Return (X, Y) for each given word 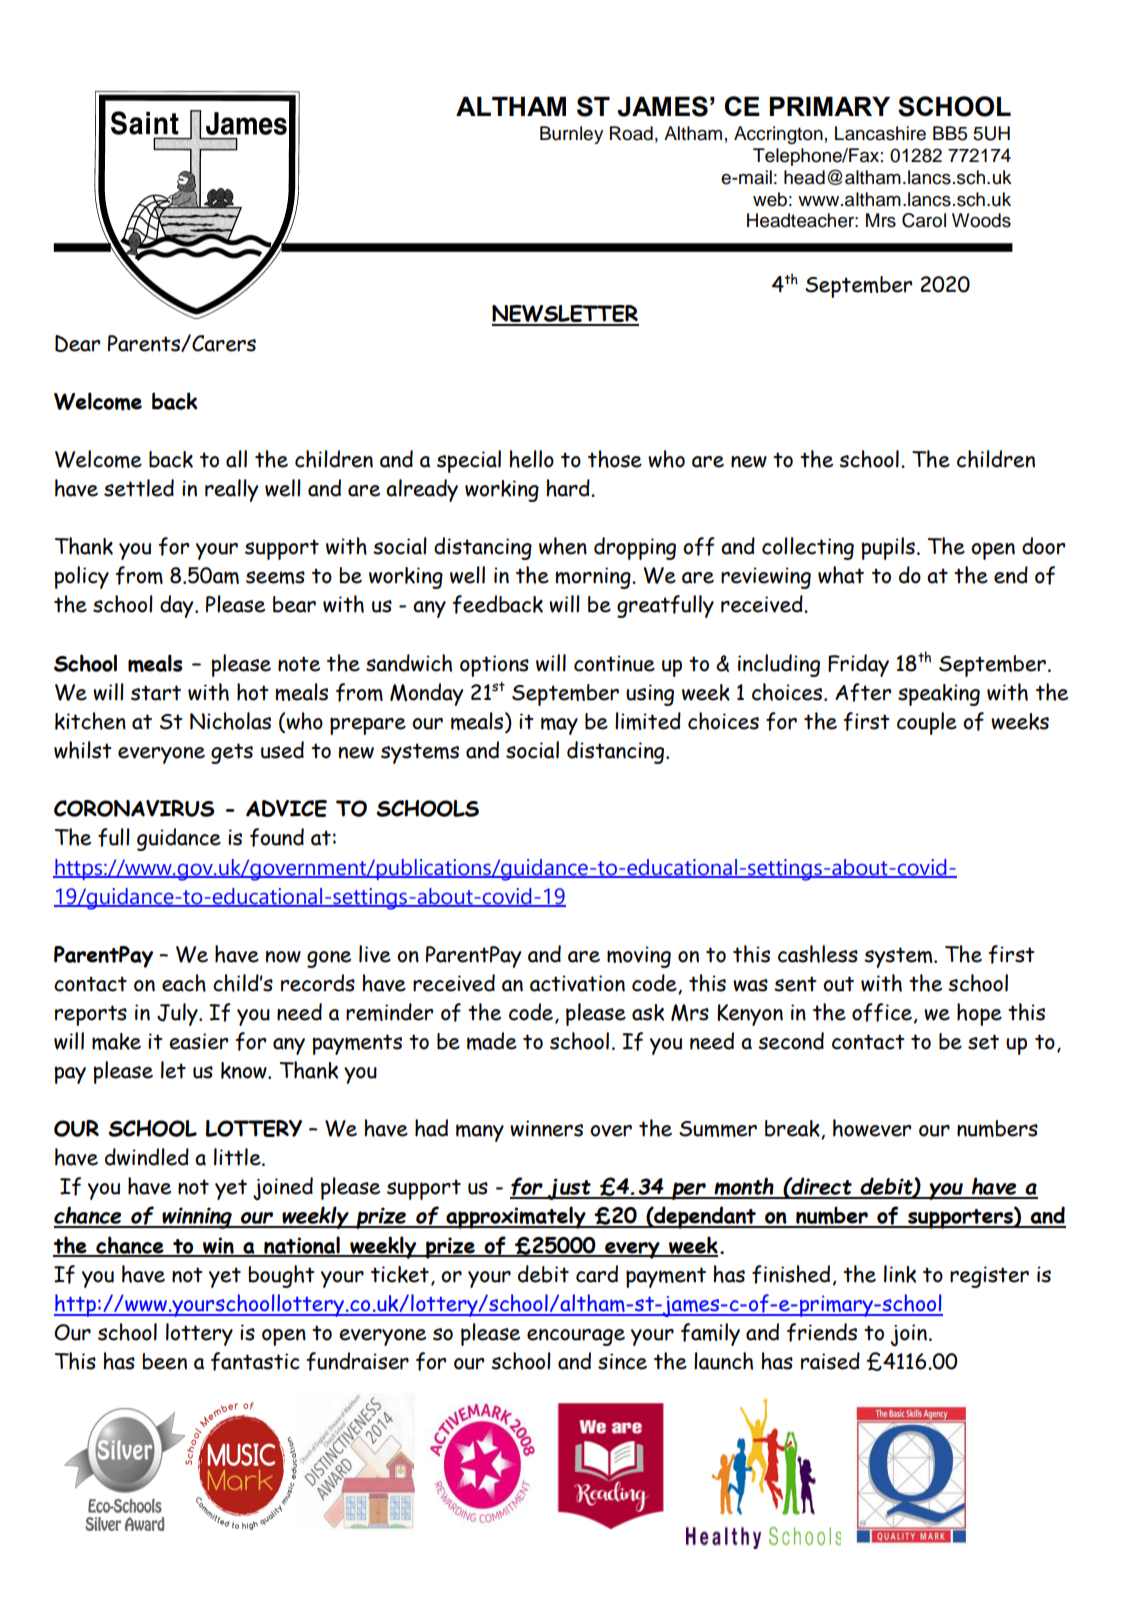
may (559, 726)
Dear (77, 343)
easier (198, 1041)
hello (531, 459)
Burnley (571, 135)
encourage (576, 1337)
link (900, 1274)
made (492, 1041)
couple (927, 723)
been (164, 1361)
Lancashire (880, 133)
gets (232, 753)
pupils (888, 548)
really (232, 490)
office (882, 1012)
